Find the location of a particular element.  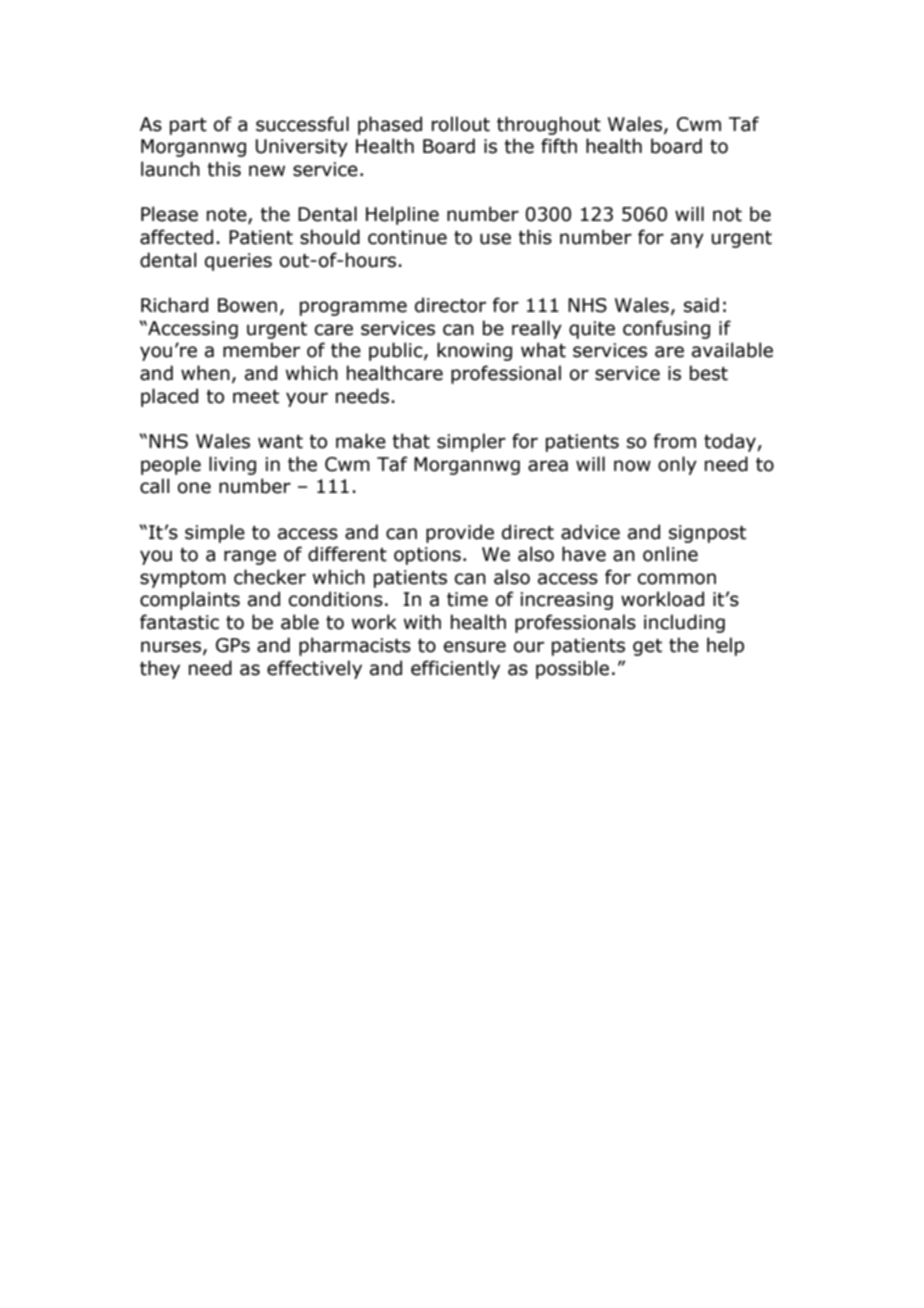

efficiently is located at coordinates (455, 669).
